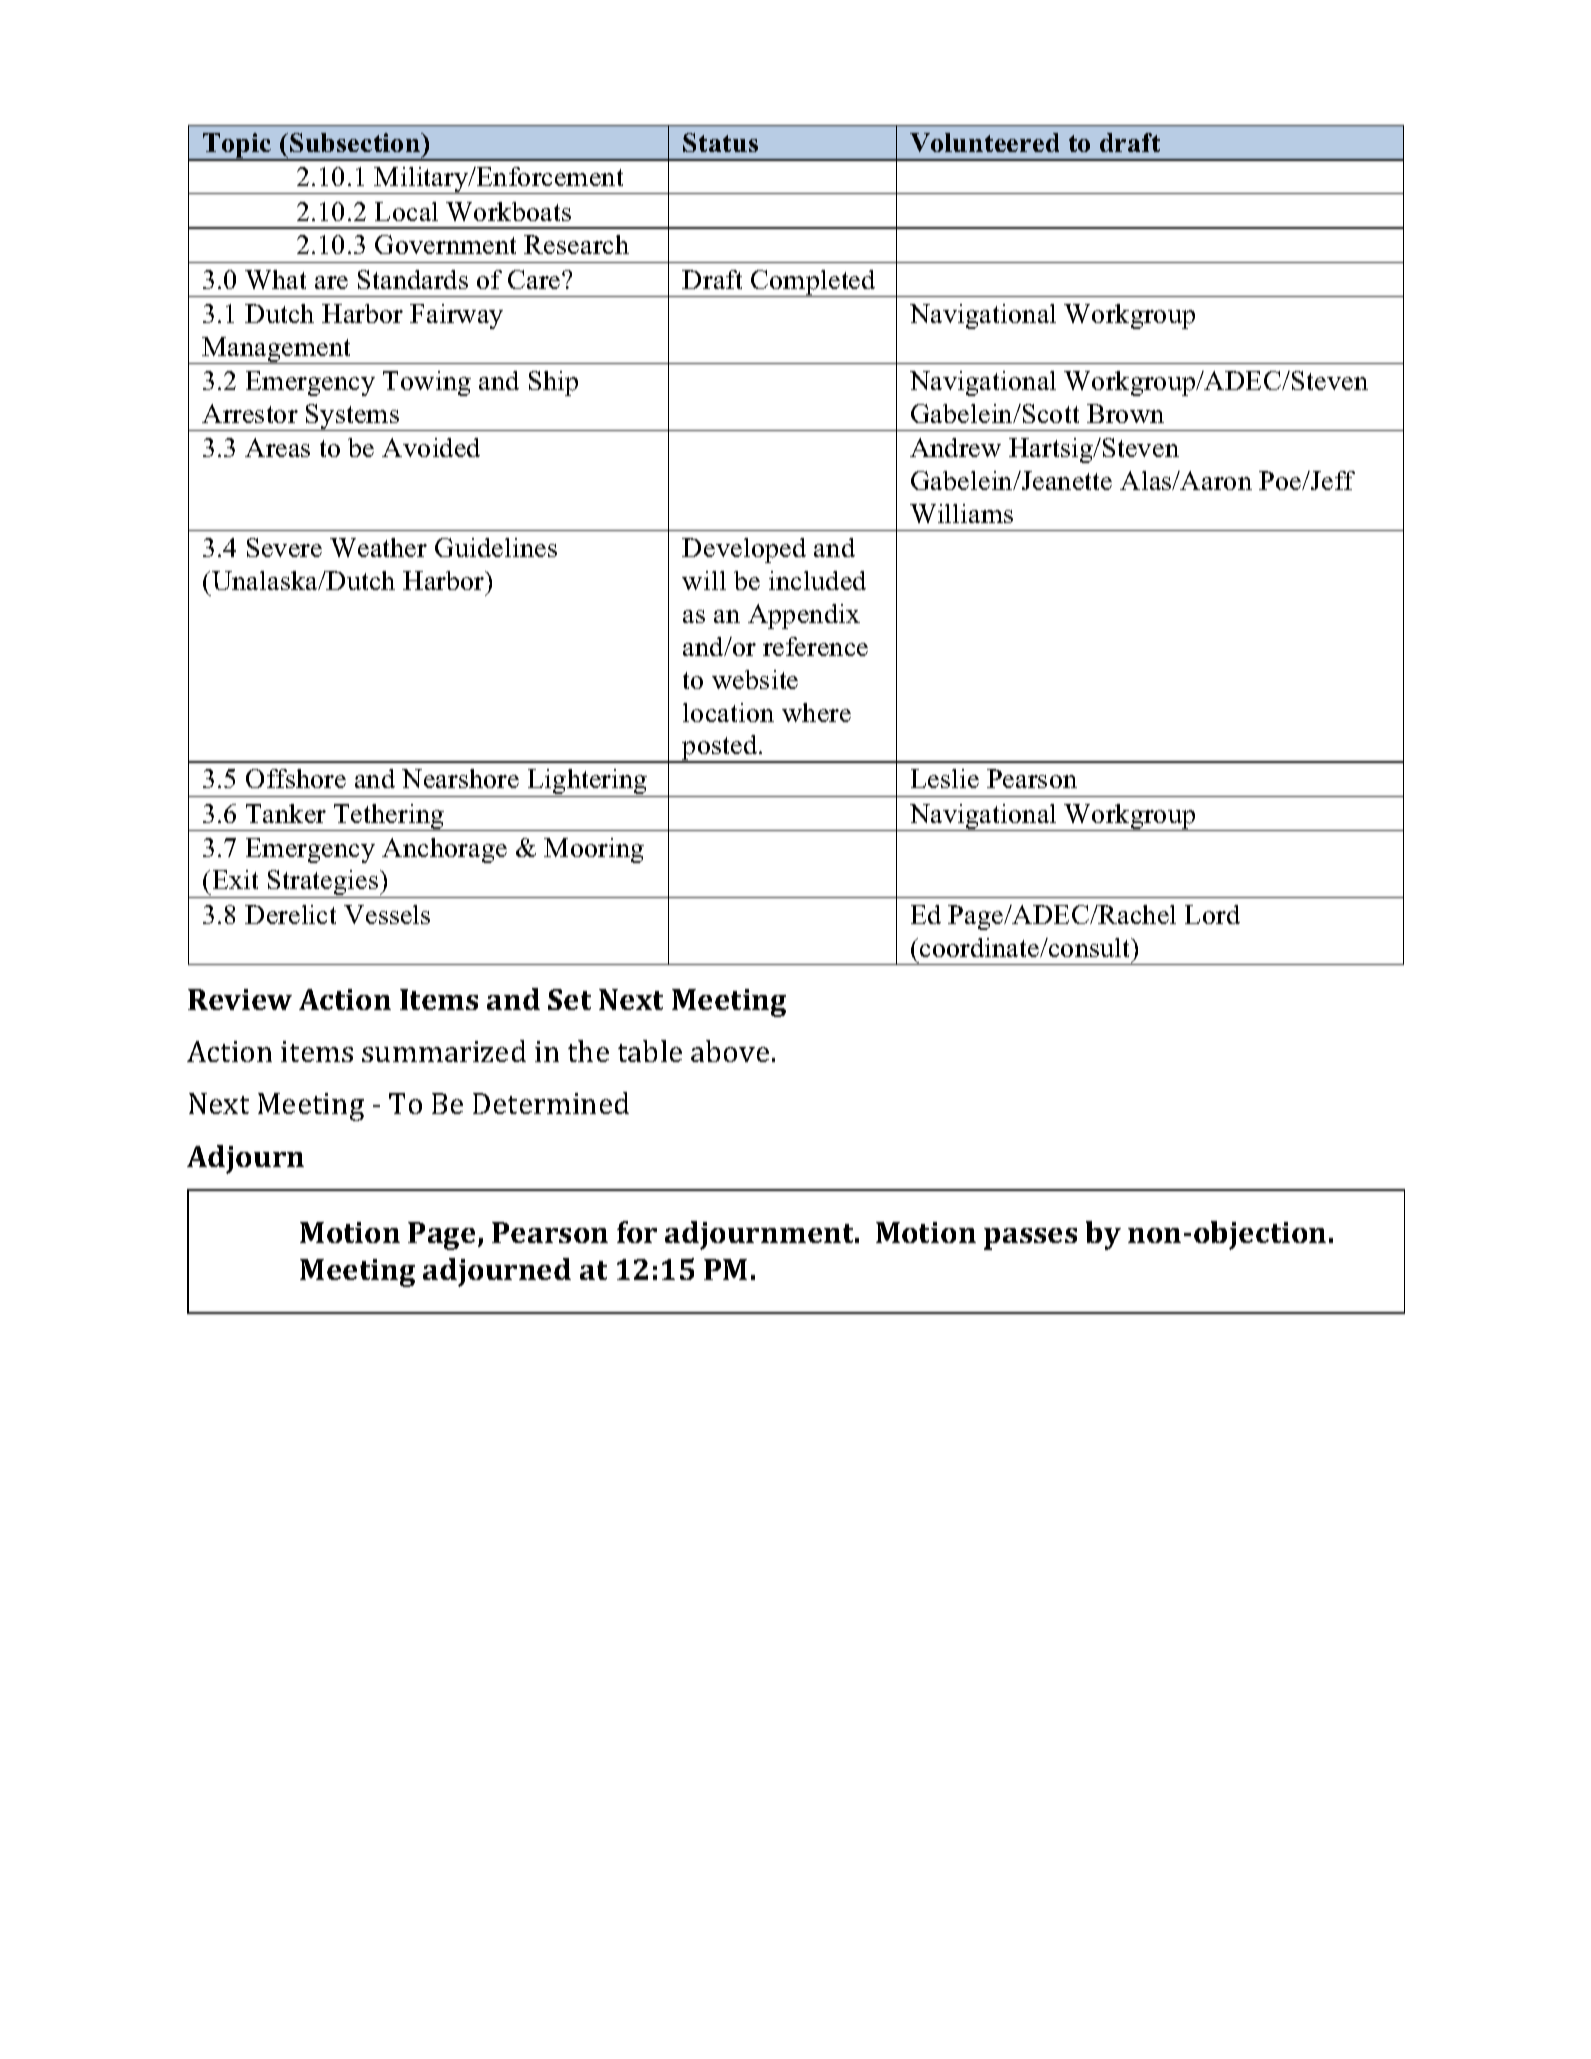 The width and height of the document is (1591, 2059). What do you see at coordinates (569, 999) in the document?
I see `Set` at bounding box center [569, 999].
